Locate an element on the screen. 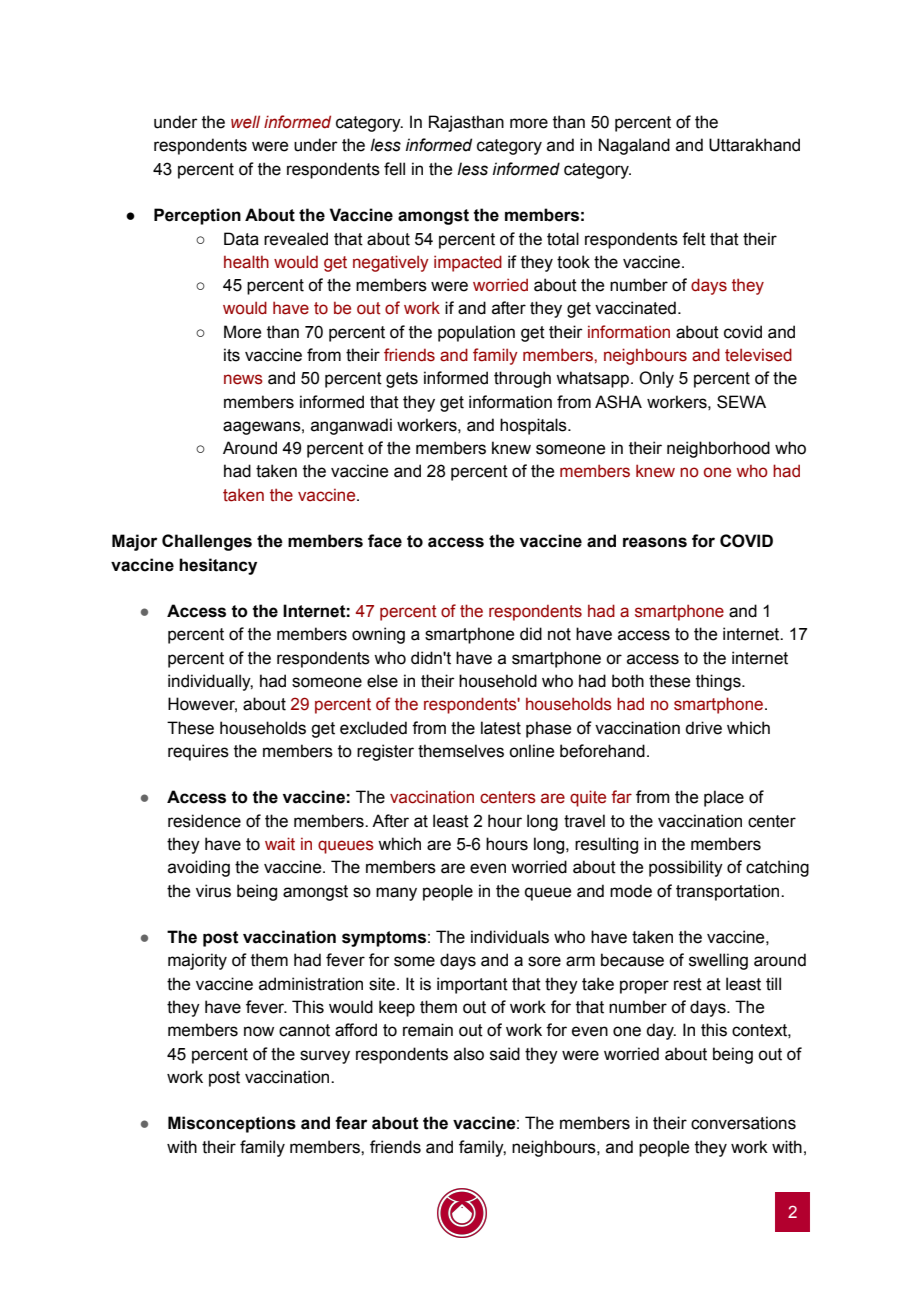 This screenshot has height=1307, width=924. possibility is located at coordinates (686, 868).
